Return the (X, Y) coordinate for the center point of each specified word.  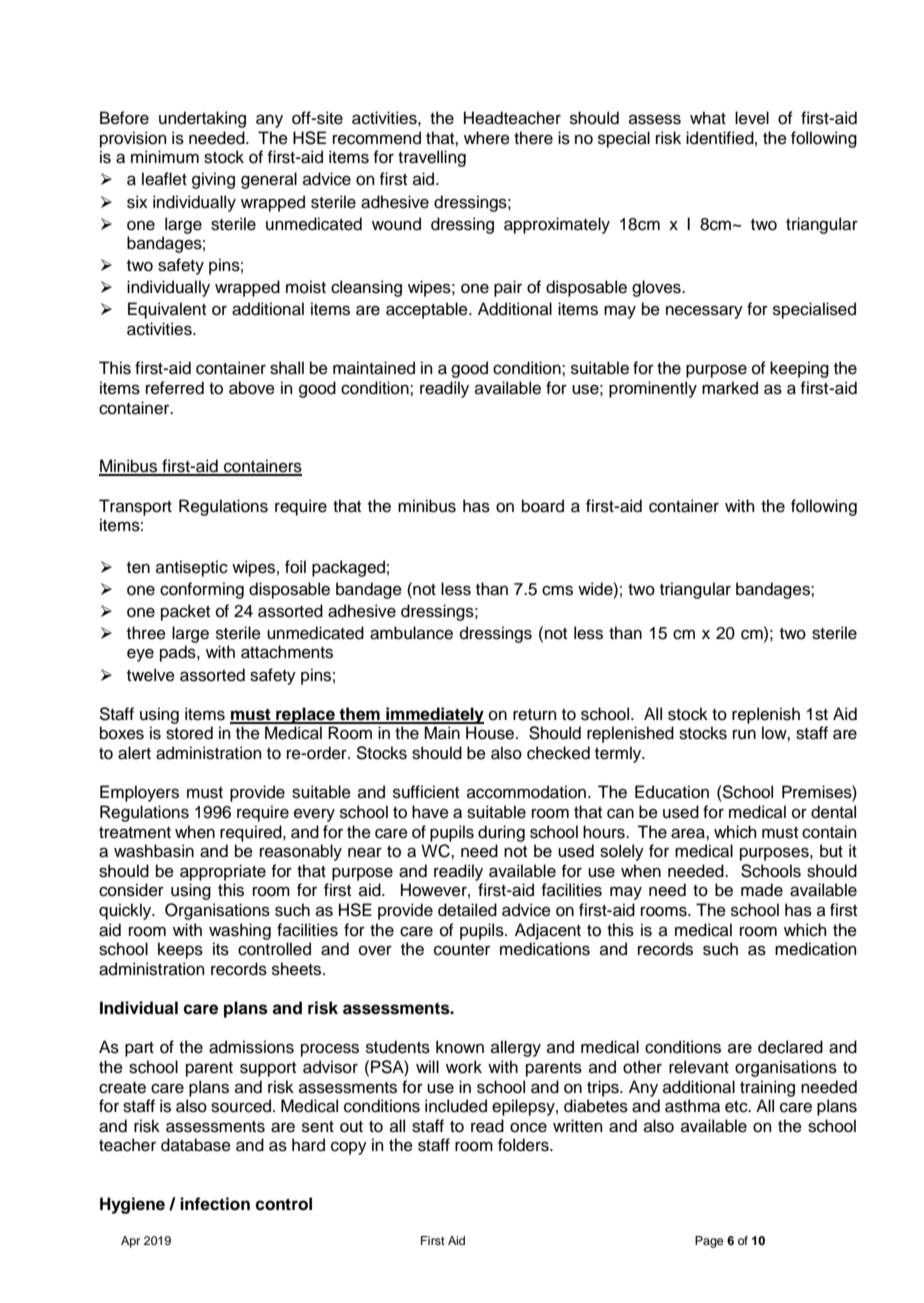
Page (709, 1242)
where (487, 138)
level (752, 118)
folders (524, 1145)
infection (215, 1204)
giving (213, 180)
